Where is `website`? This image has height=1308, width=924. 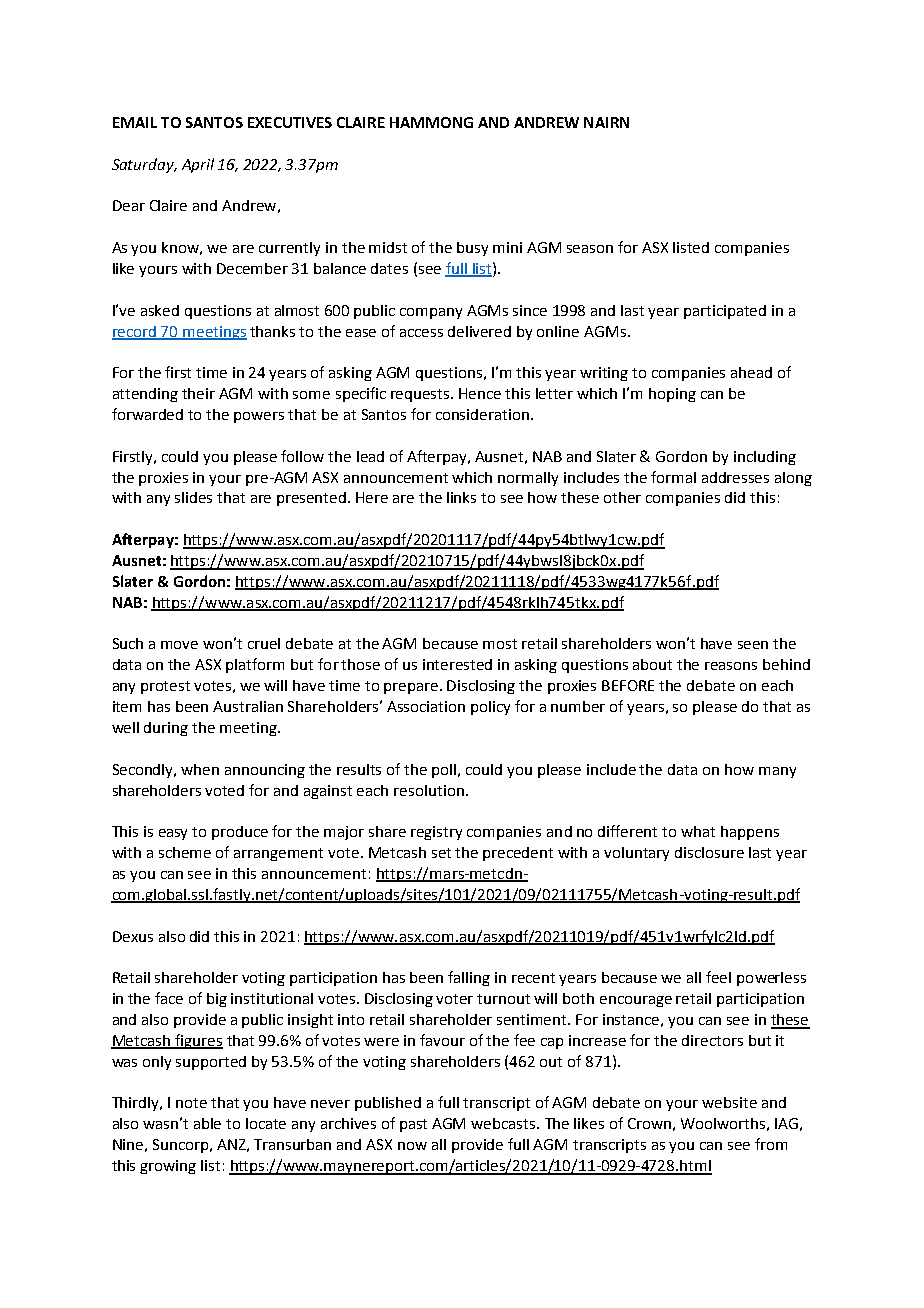
website is located at coordinates (729, 1102).
